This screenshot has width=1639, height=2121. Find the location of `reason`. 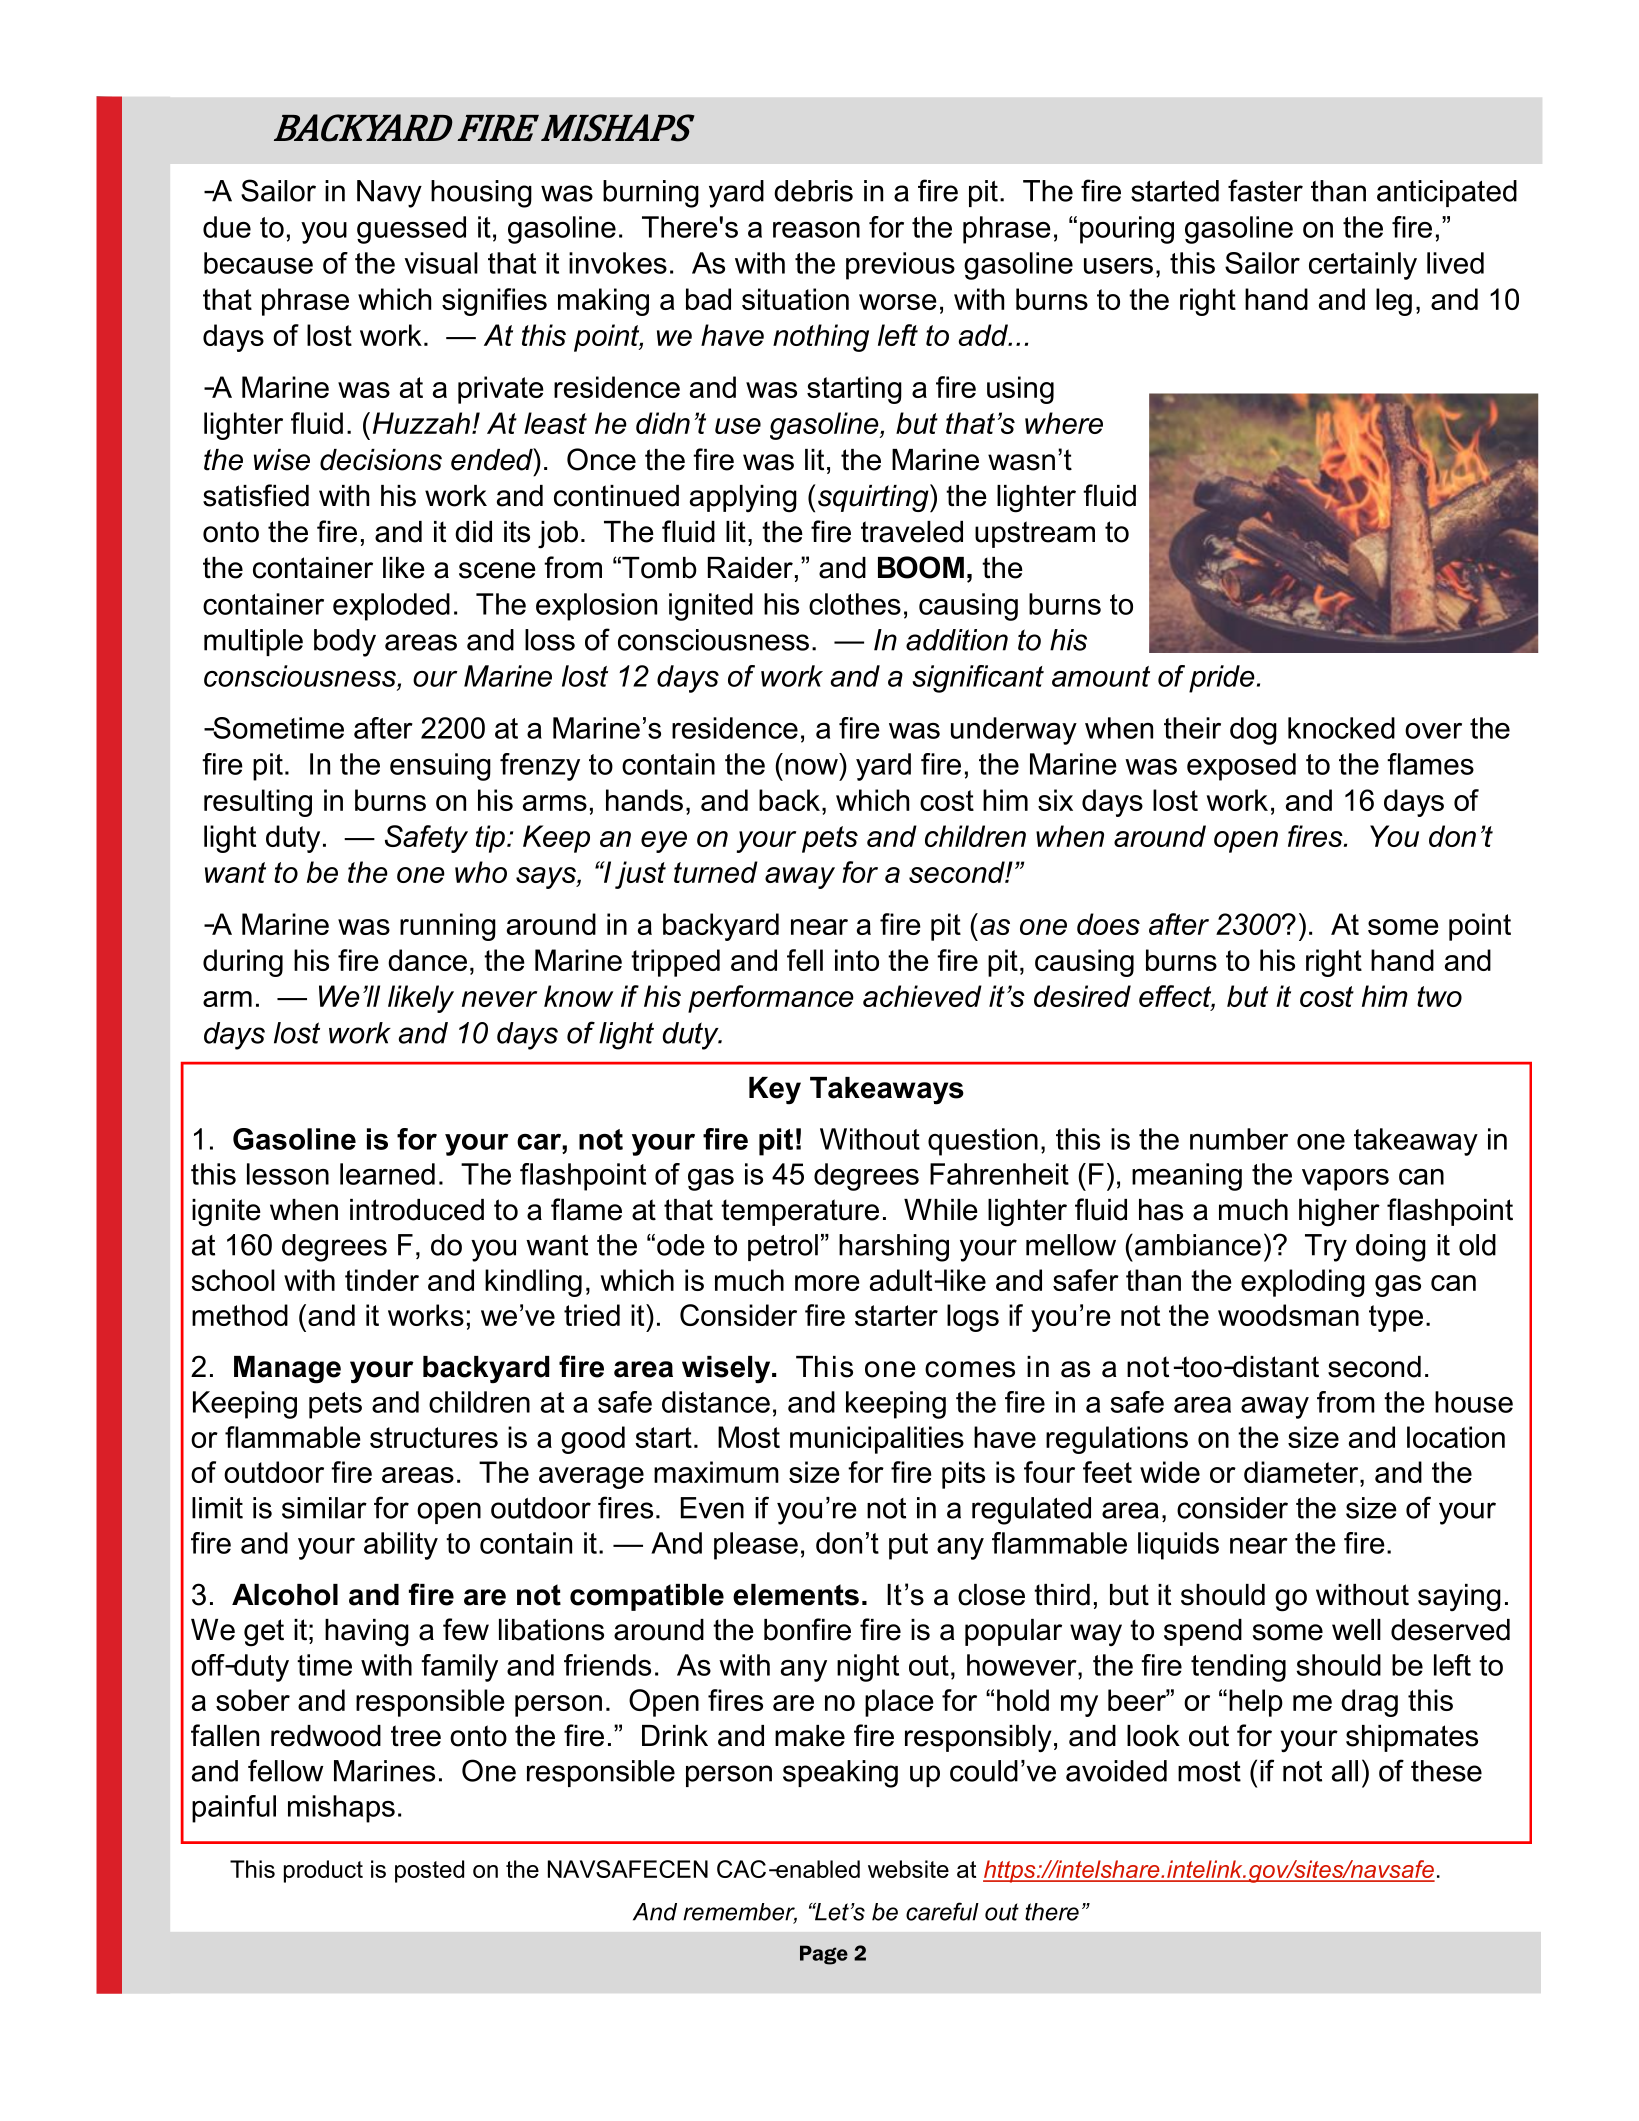

reason is located at coordinates (816, 230).
